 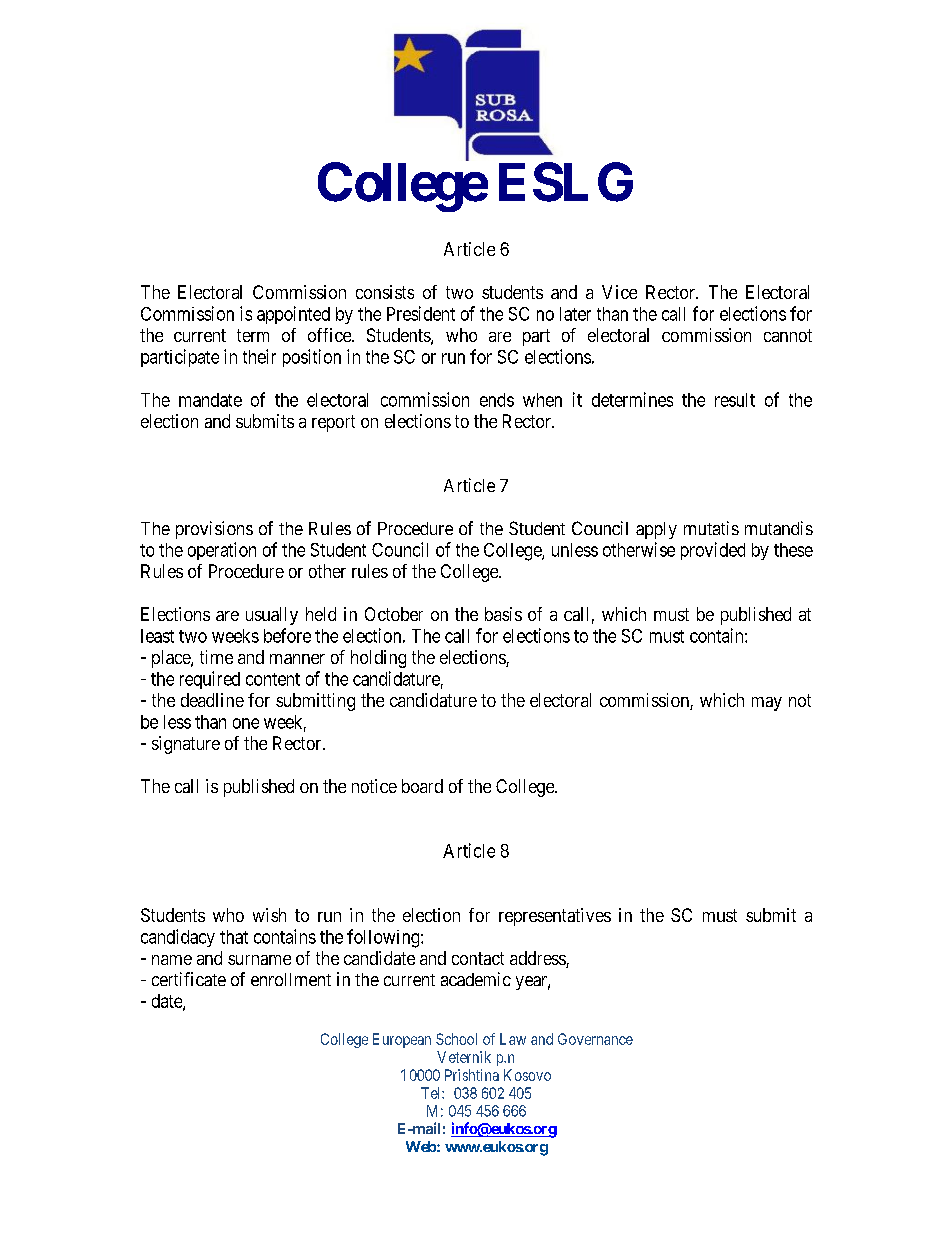 I want to click on signature, so click(x=186, y=745).
